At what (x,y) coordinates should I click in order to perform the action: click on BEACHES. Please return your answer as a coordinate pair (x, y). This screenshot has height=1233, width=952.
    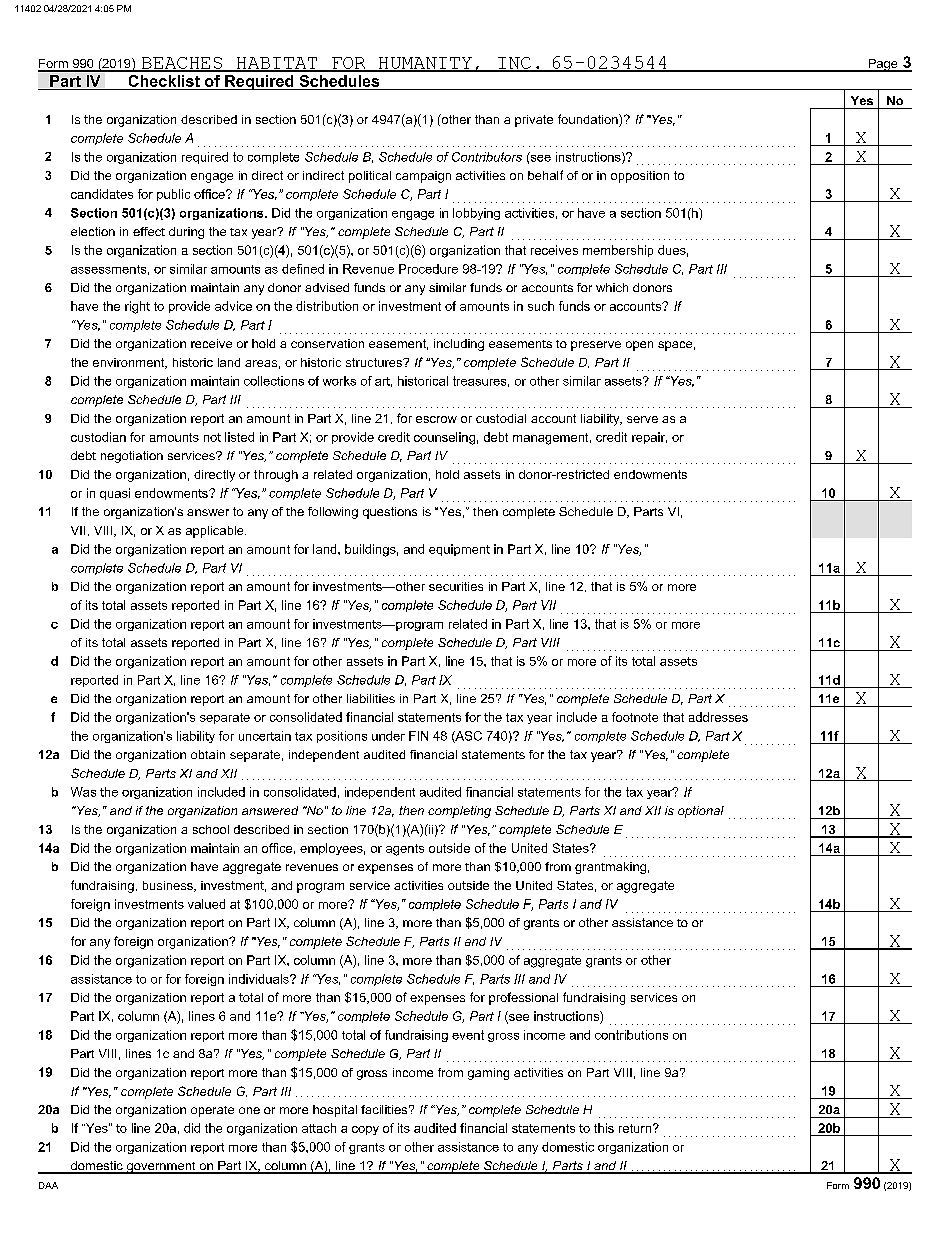
    Looking at the image, I should click on (181, 64).
